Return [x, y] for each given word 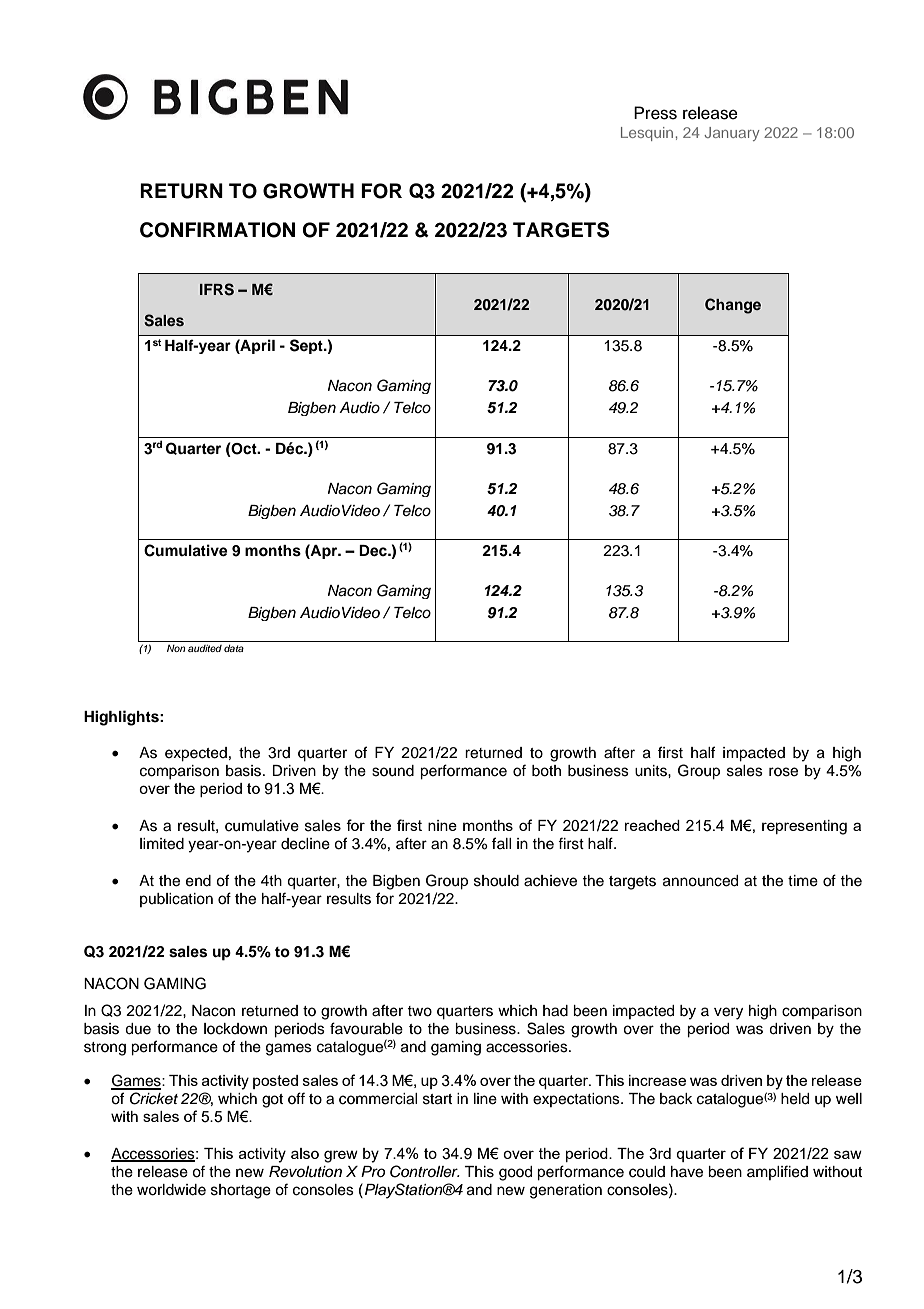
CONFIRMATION [217, 230]
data [234, 648]
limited [162, 844]
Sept [307, 346]
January [732, 134]
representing [804, 827]
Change [733, 306]
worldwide [171, 1190]
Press [655, 113]
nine [442, 825]
